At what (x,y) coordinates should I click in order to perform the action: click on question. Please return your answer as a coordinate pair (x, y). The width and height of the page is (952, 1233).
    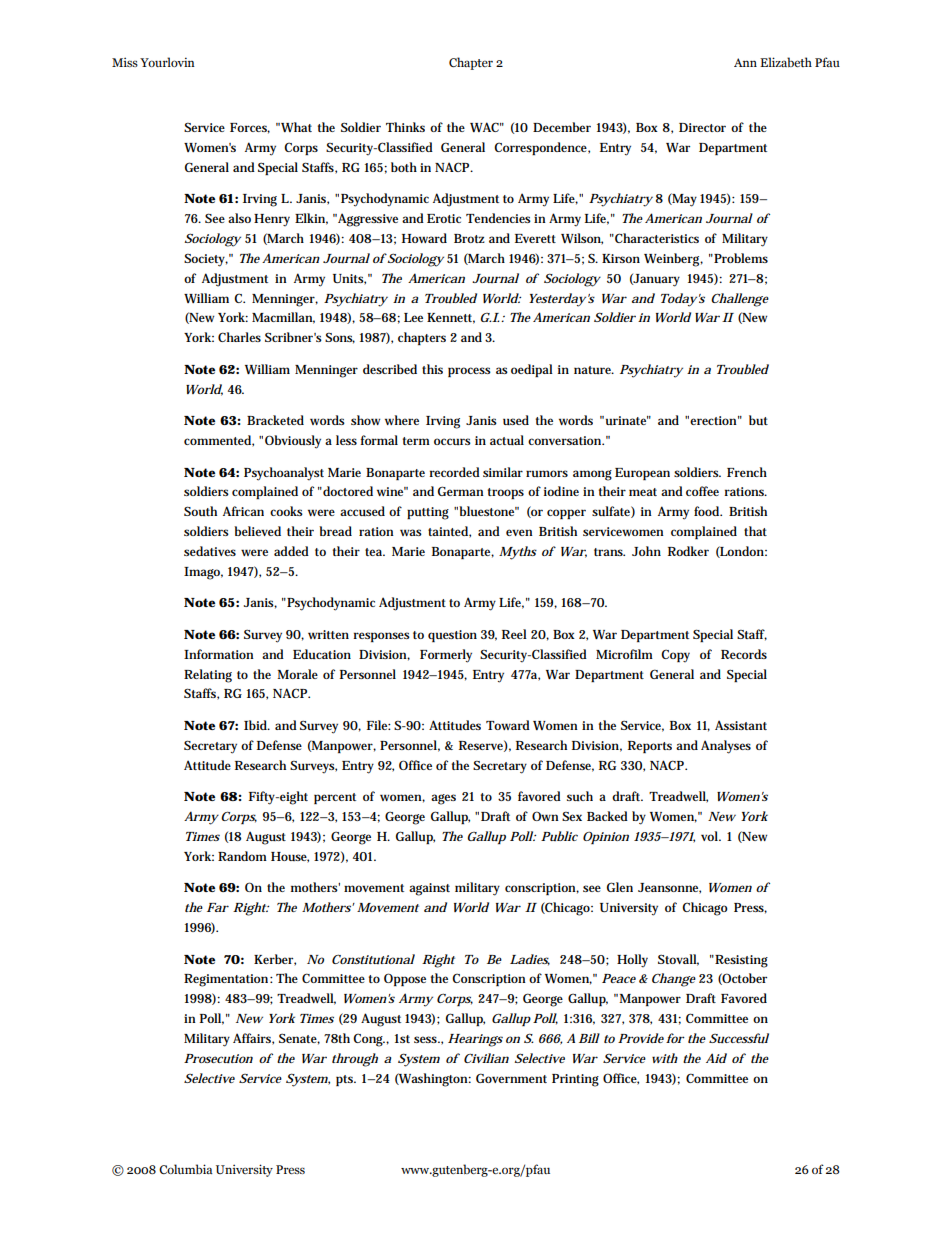
    Looking at the image, I should click on (452, 636).
